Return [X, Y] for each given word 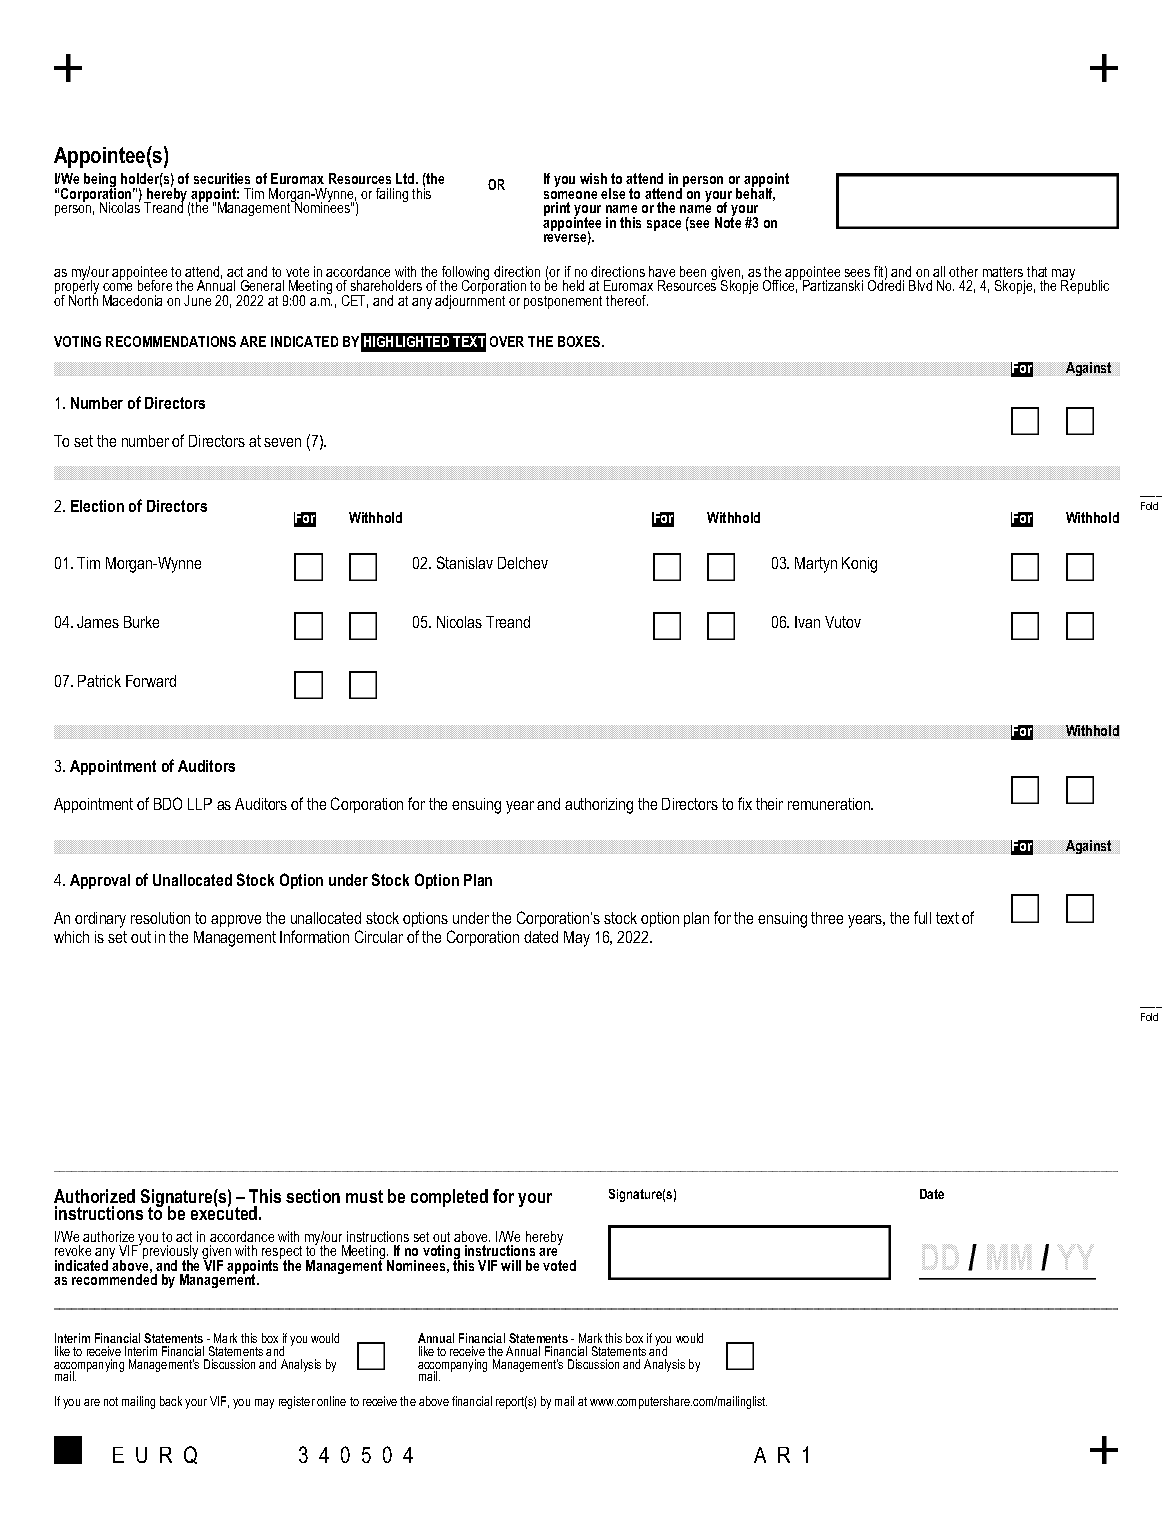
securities [222, 178]
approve [236, 921]
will [511, 1265]
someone [570, 195]
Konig [859, 565]
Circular [379, 936]
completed [449, 1198]
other [963, 271]
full [922, 917]
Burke [141, 622]
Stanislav [465, 562]
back [171, 1401]
